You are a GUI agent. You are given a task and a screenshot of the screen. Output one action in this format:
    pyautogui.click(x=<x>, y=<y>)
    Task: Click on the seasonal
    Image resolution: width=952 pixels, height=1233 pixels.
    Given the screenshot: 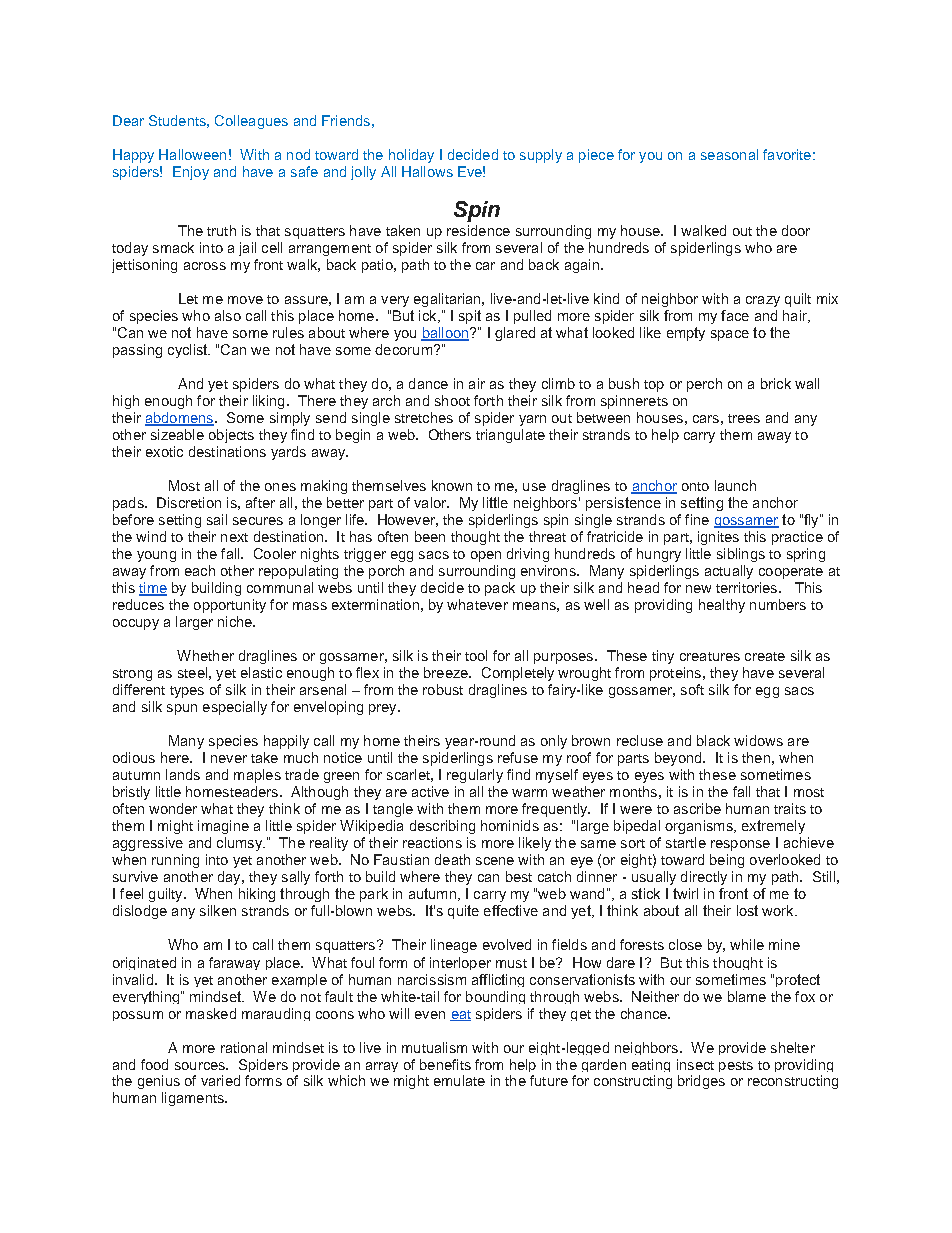 What is the action you would take?
    pyautogui.click(x=729, y=154)
